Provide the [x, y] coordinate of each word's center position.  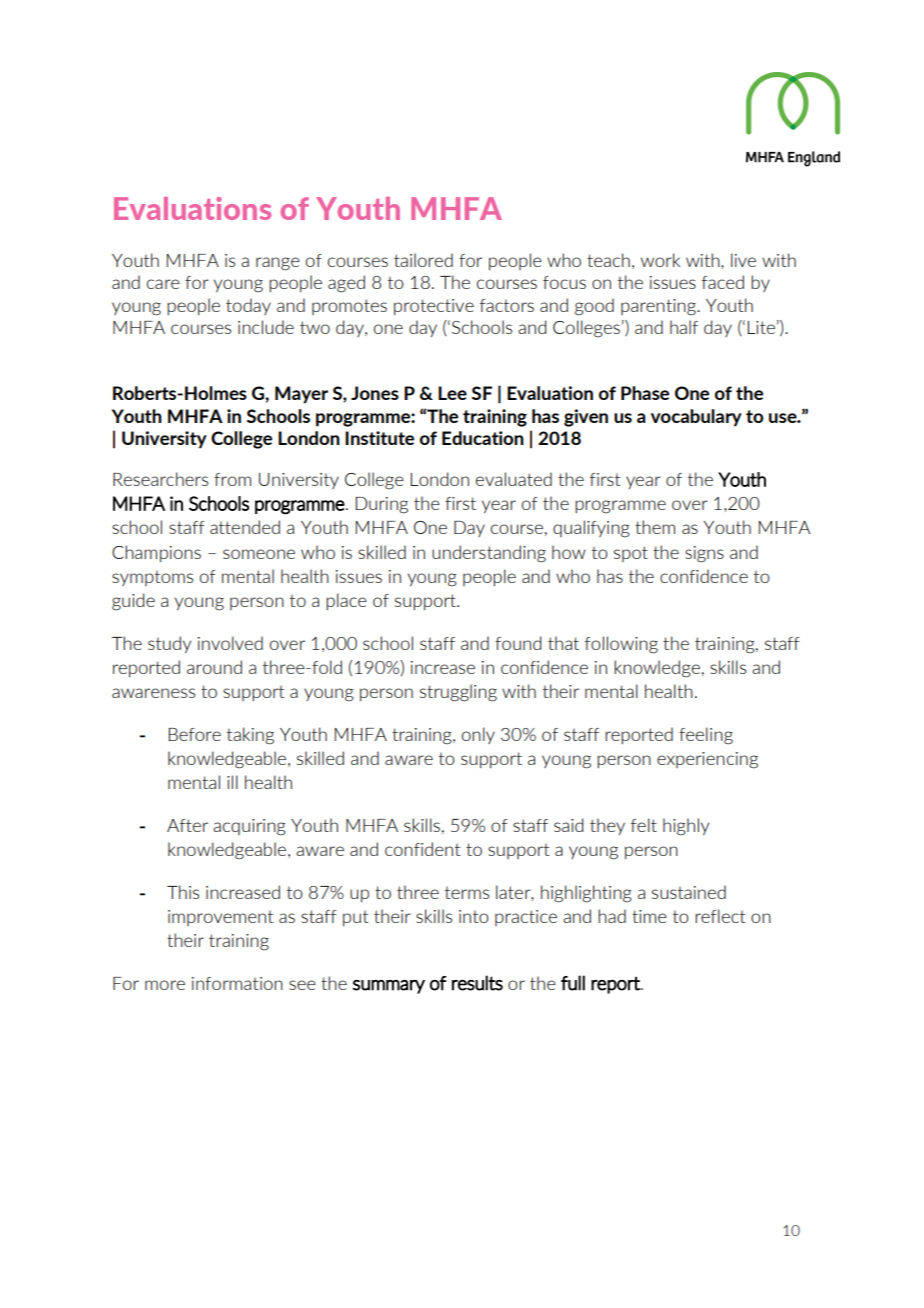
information [237, 983]
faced [723, 282]
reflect [720, 916]
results [477, 983]
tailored [423, 260]
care [163, 284]
